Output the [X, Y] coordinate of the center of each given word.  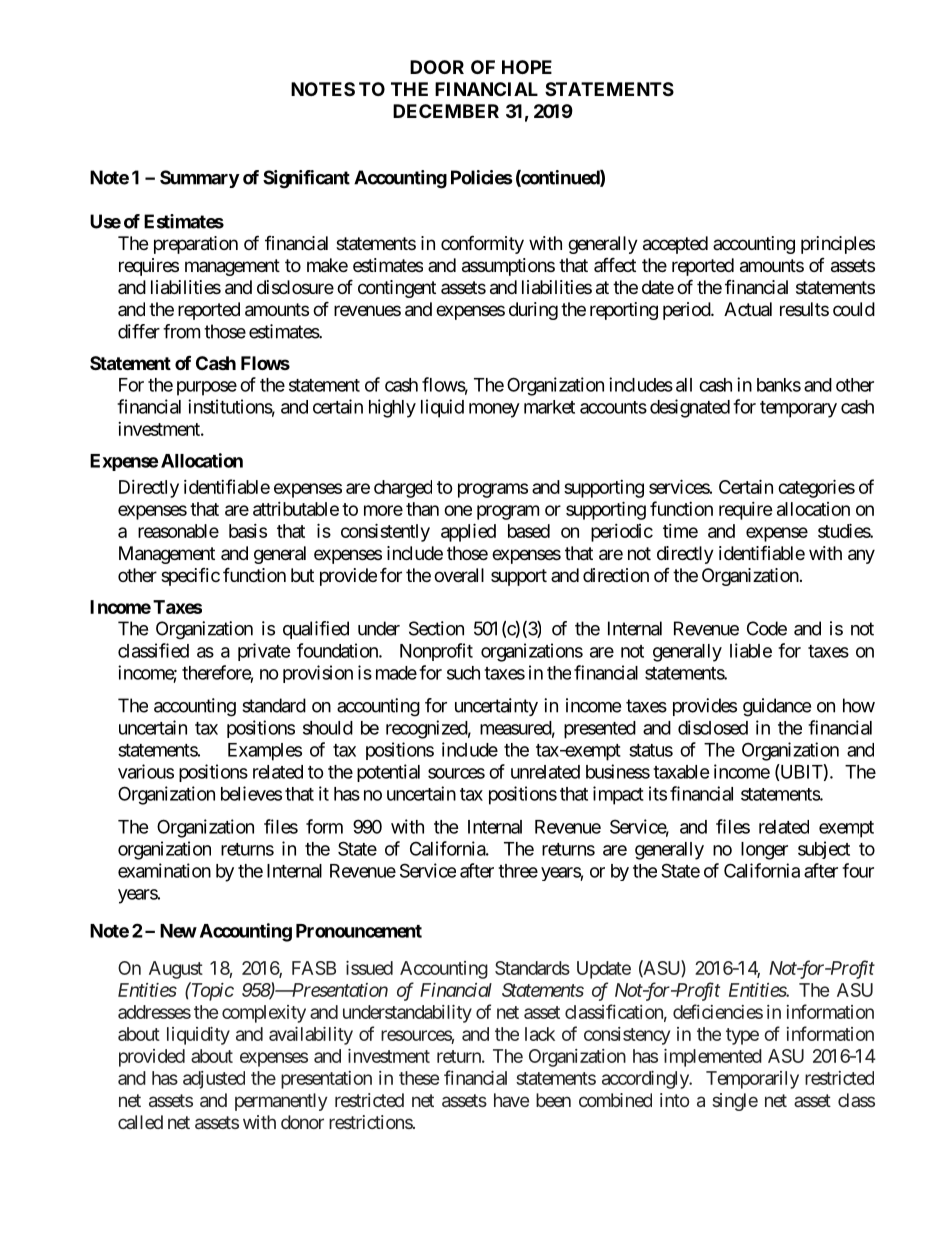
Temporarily [752, 1080]
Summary [200, 179]
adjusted [214, 1080]
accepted [675, 245]
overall [459, 575]
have [511, 1100]
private [264, 652]
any [861, 556]
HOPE [527, 67]
